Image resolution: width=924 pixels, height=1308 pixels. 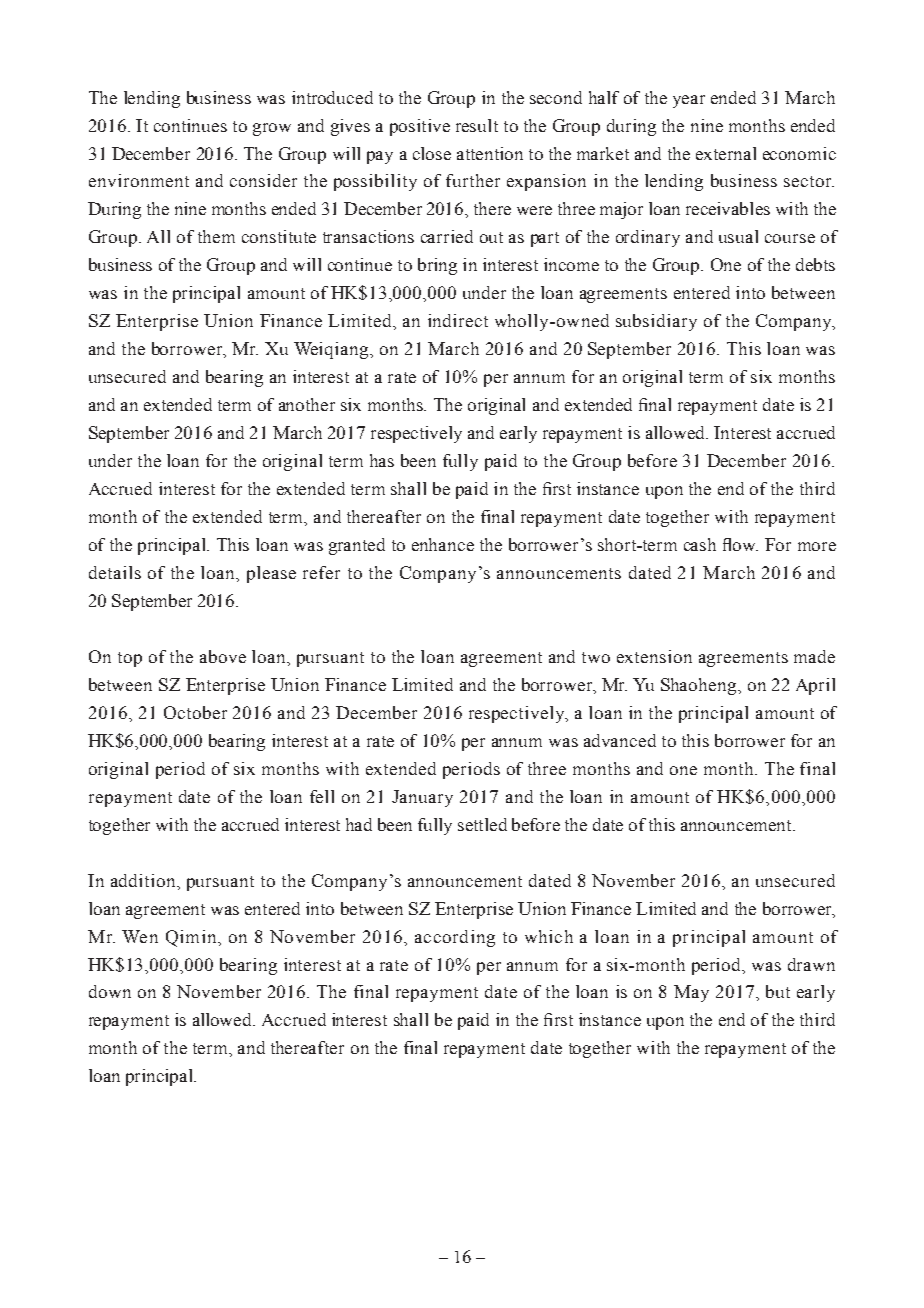 I want to click on result, so click(x=477, y=125).
